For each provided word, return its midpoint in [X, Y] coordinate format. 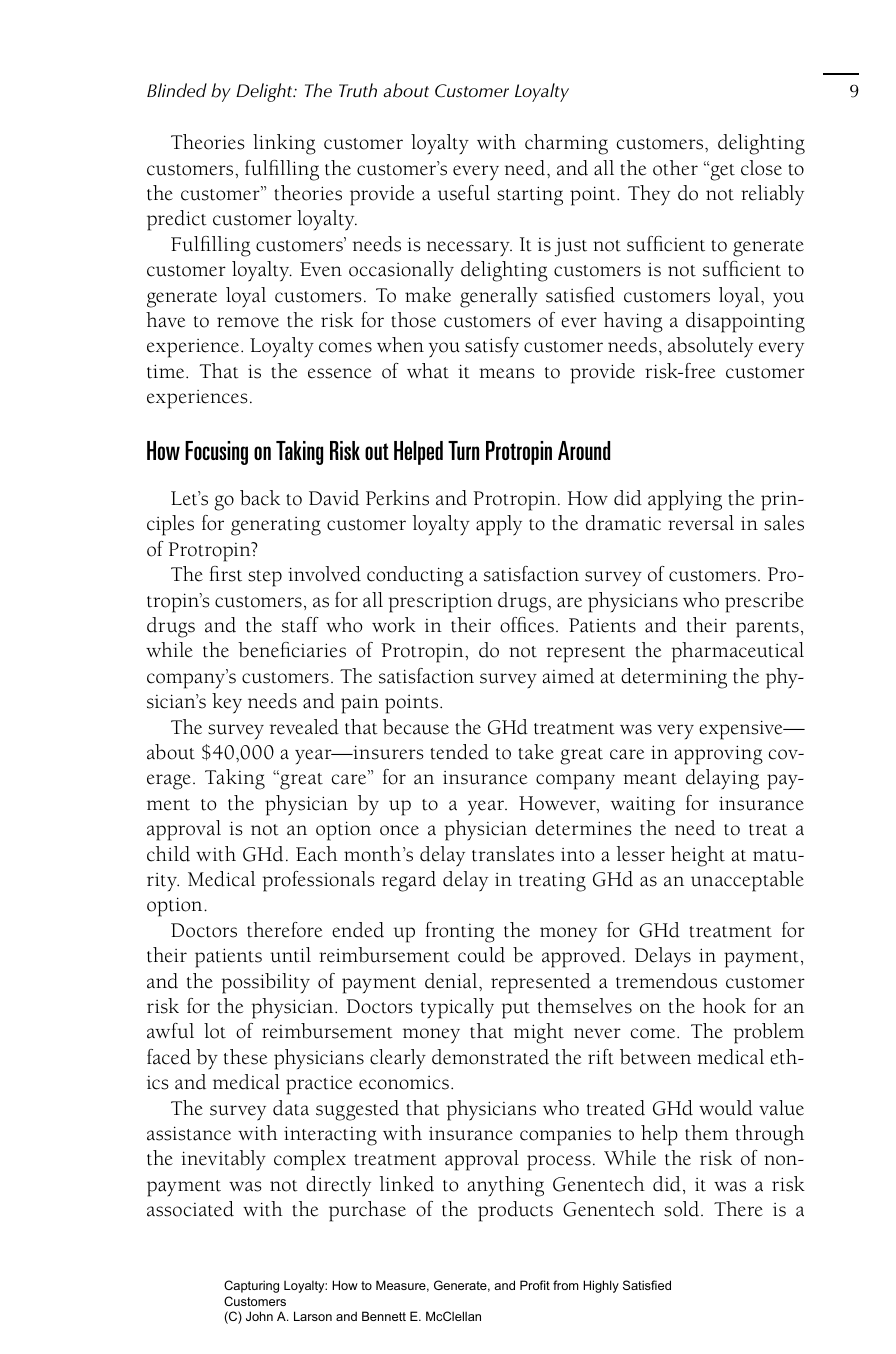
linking [284, 144]
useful [464, 193]
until [290, 955]
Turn [463, 450]
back [260, 498]
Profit [535, 1285]
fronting [460, 932]
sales [784, 523]
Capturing [251, 1286]
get [721, 171]
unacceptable [747, 881]
